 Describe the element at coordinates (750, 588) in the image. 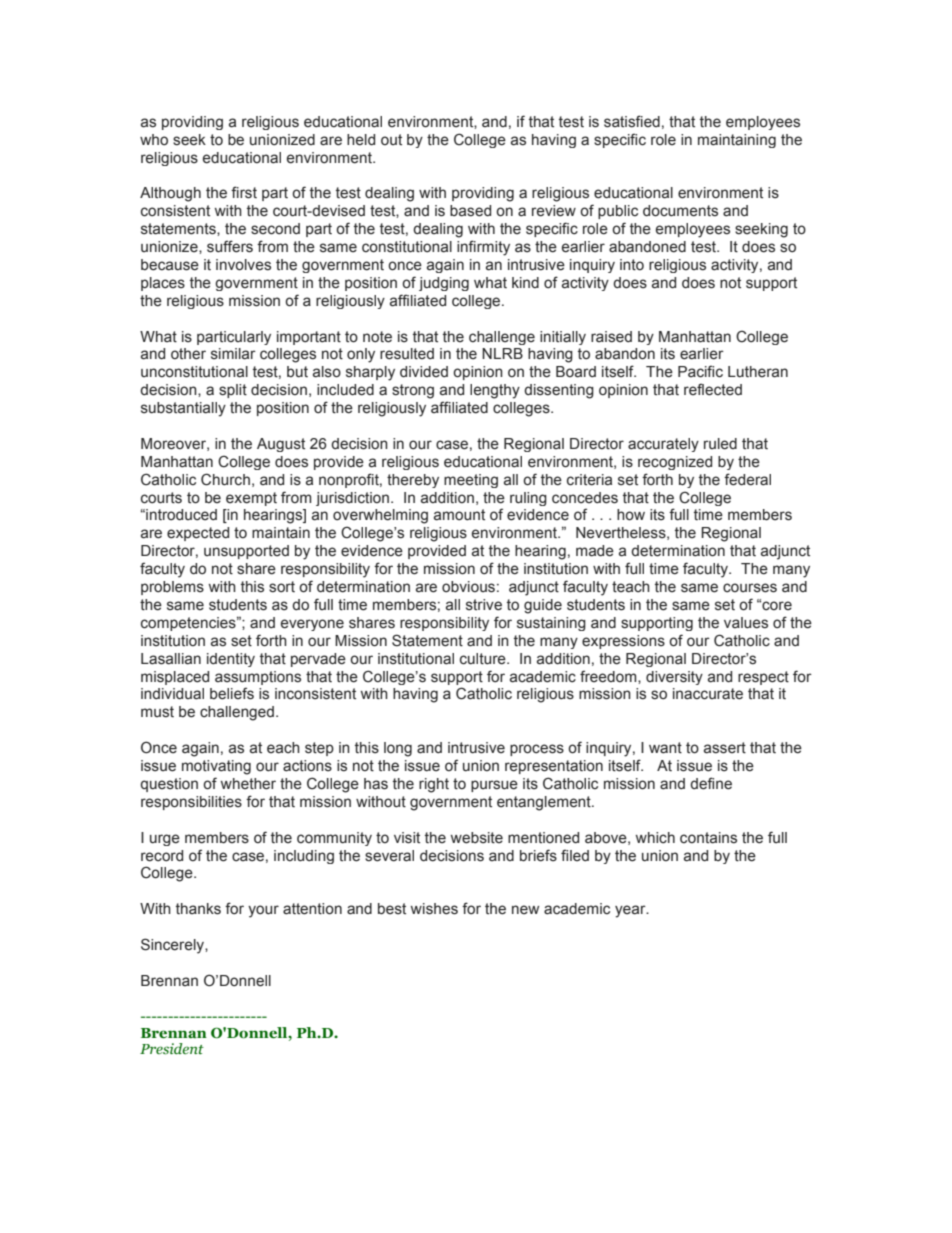

I see `courses` at that location.
